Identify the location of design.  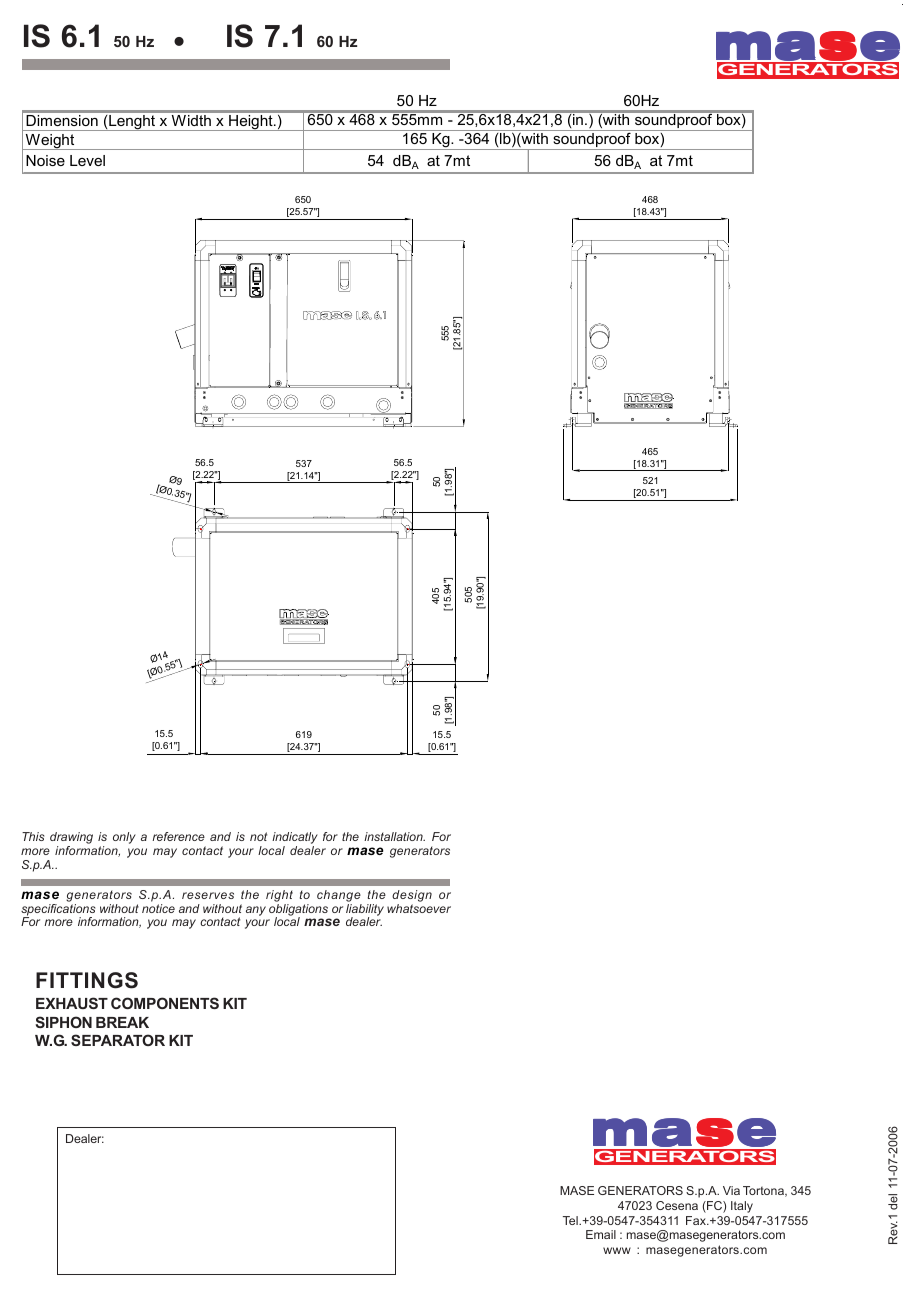
(412, 896).
